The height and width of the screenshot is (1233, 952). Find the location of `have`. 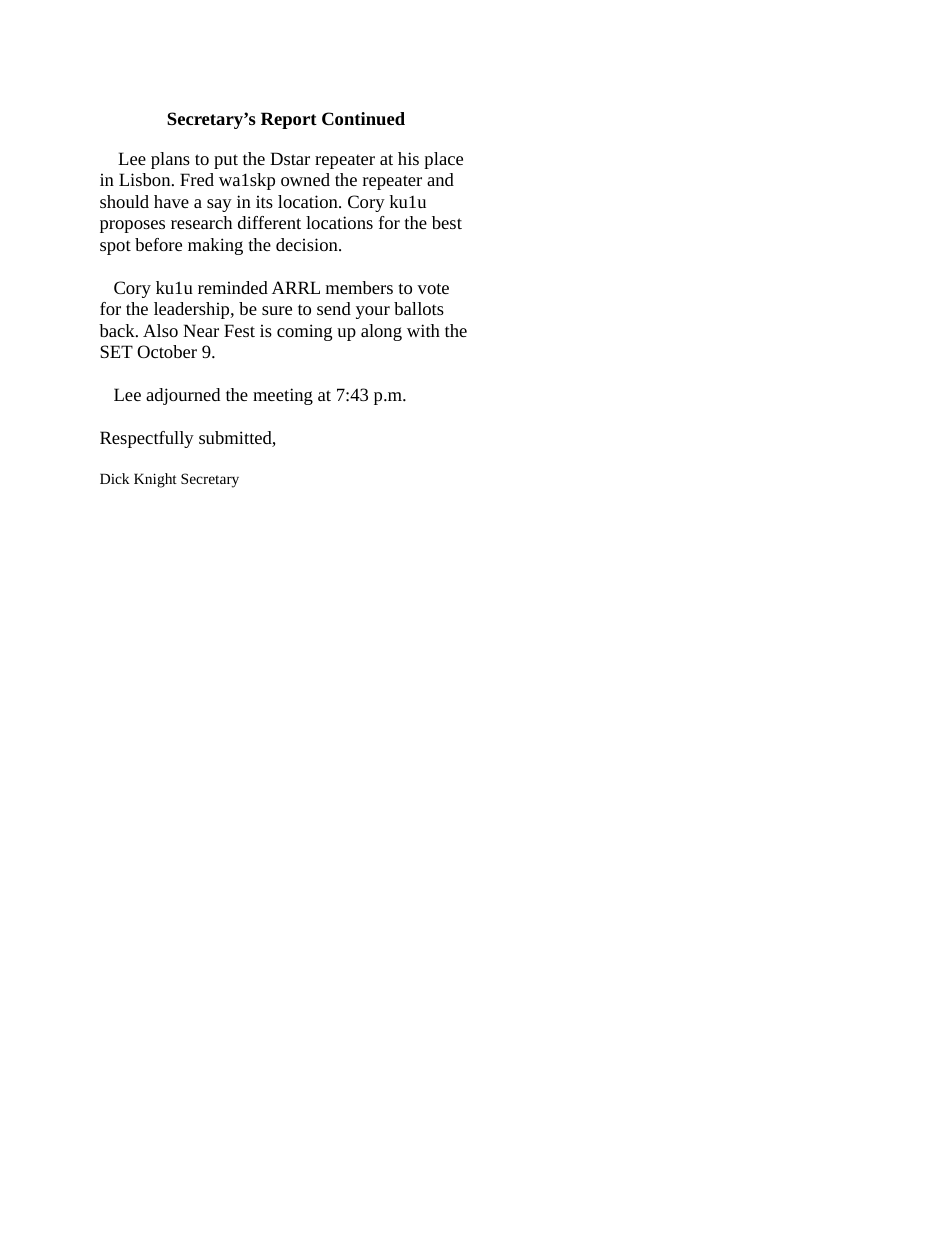

have is located at coordinates (171, 201).
